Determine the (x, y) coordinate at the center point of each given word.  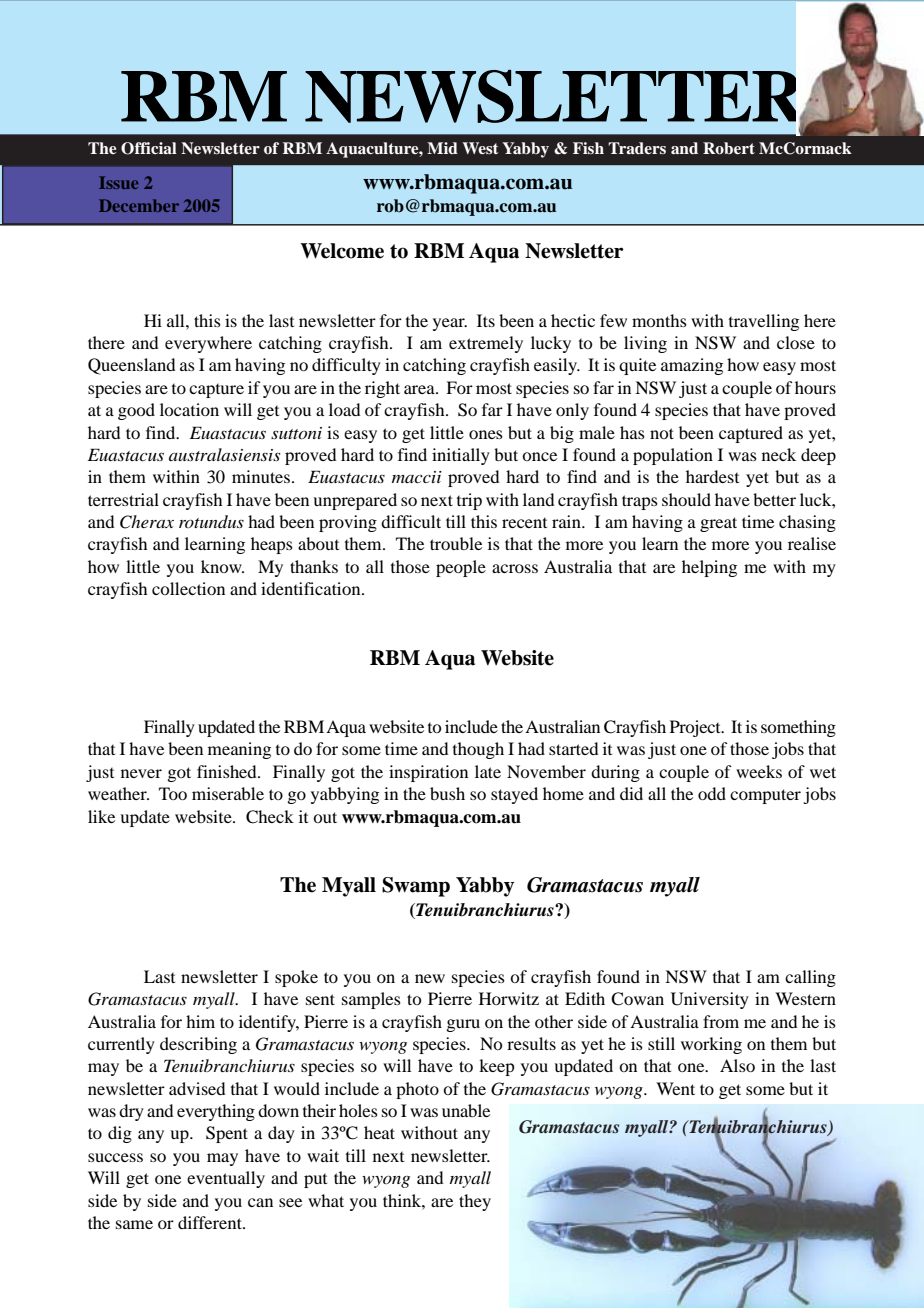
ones (486, 434)
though (478, 750)
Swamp (416, 887)
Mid (442, 148)
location (189, 409)
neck (779, 454)
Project (696, 728)
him (200, 1021)
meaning (239, 750)
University (710, 1000)
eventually (226, 1179)
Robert (729, 148)
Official (149, 148)
